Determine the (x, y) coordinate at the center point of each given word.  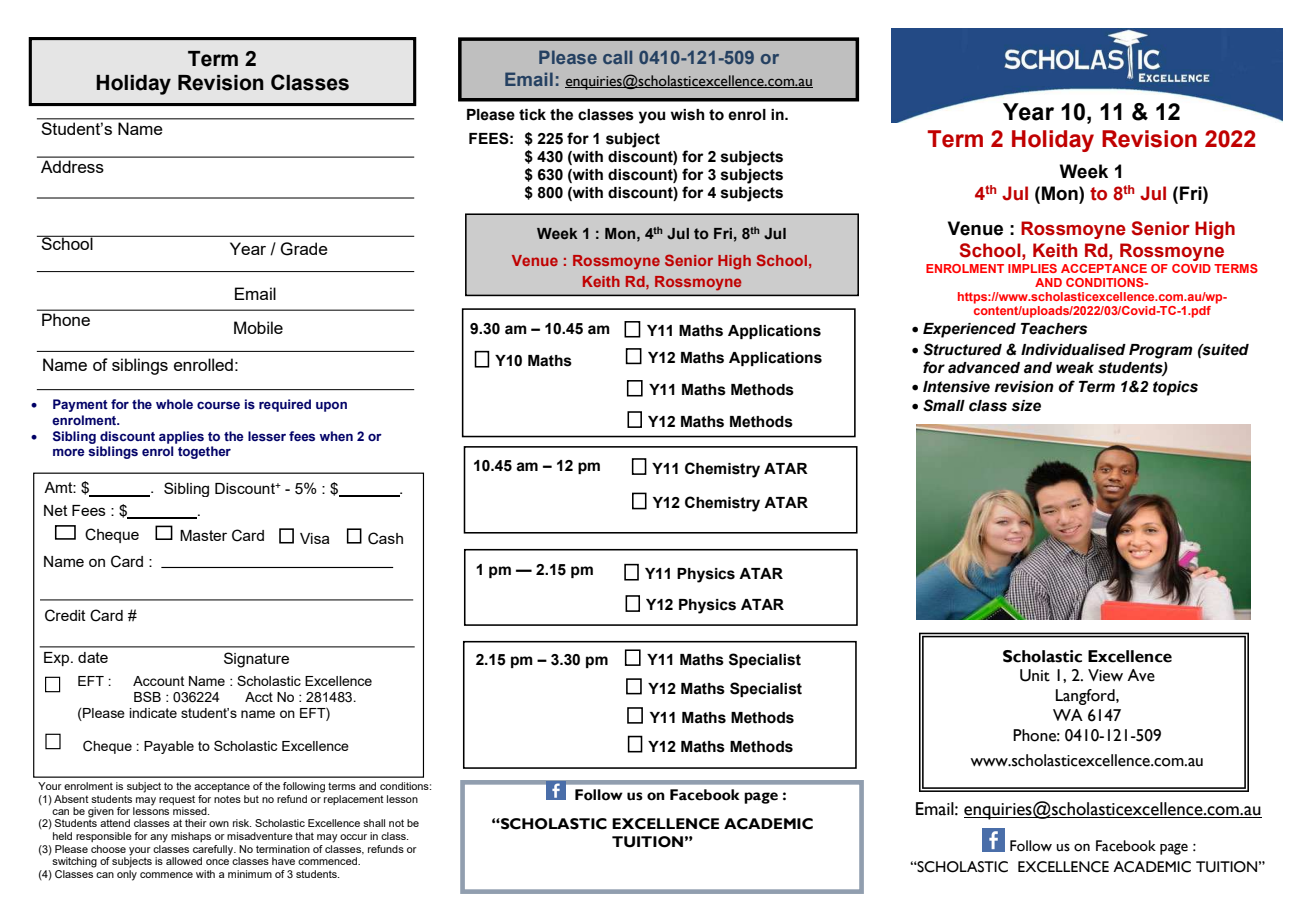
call (617, 57)
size (1026, 406)
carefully (214, 850)
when (336, 436)
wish (688, 115)
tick (532, 115)
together (204, 452)
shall (374, 823)
